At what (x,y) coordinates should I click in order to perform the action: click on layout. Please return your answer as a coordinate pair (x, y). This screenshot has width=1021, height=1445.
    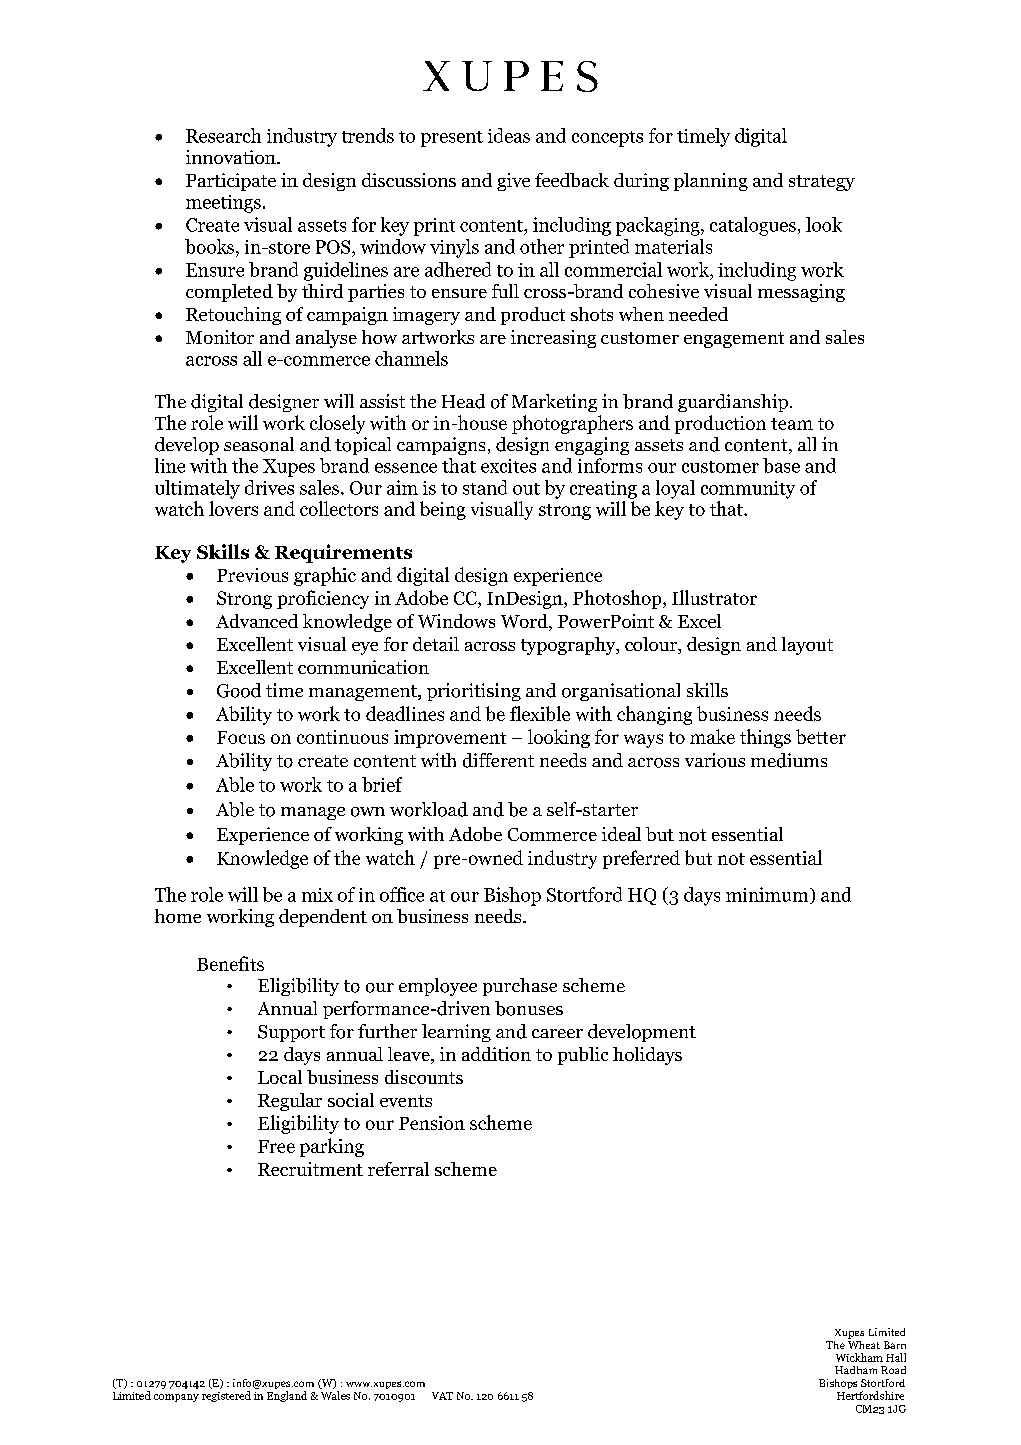
    Looking at the image, I should click on (807, 646).
